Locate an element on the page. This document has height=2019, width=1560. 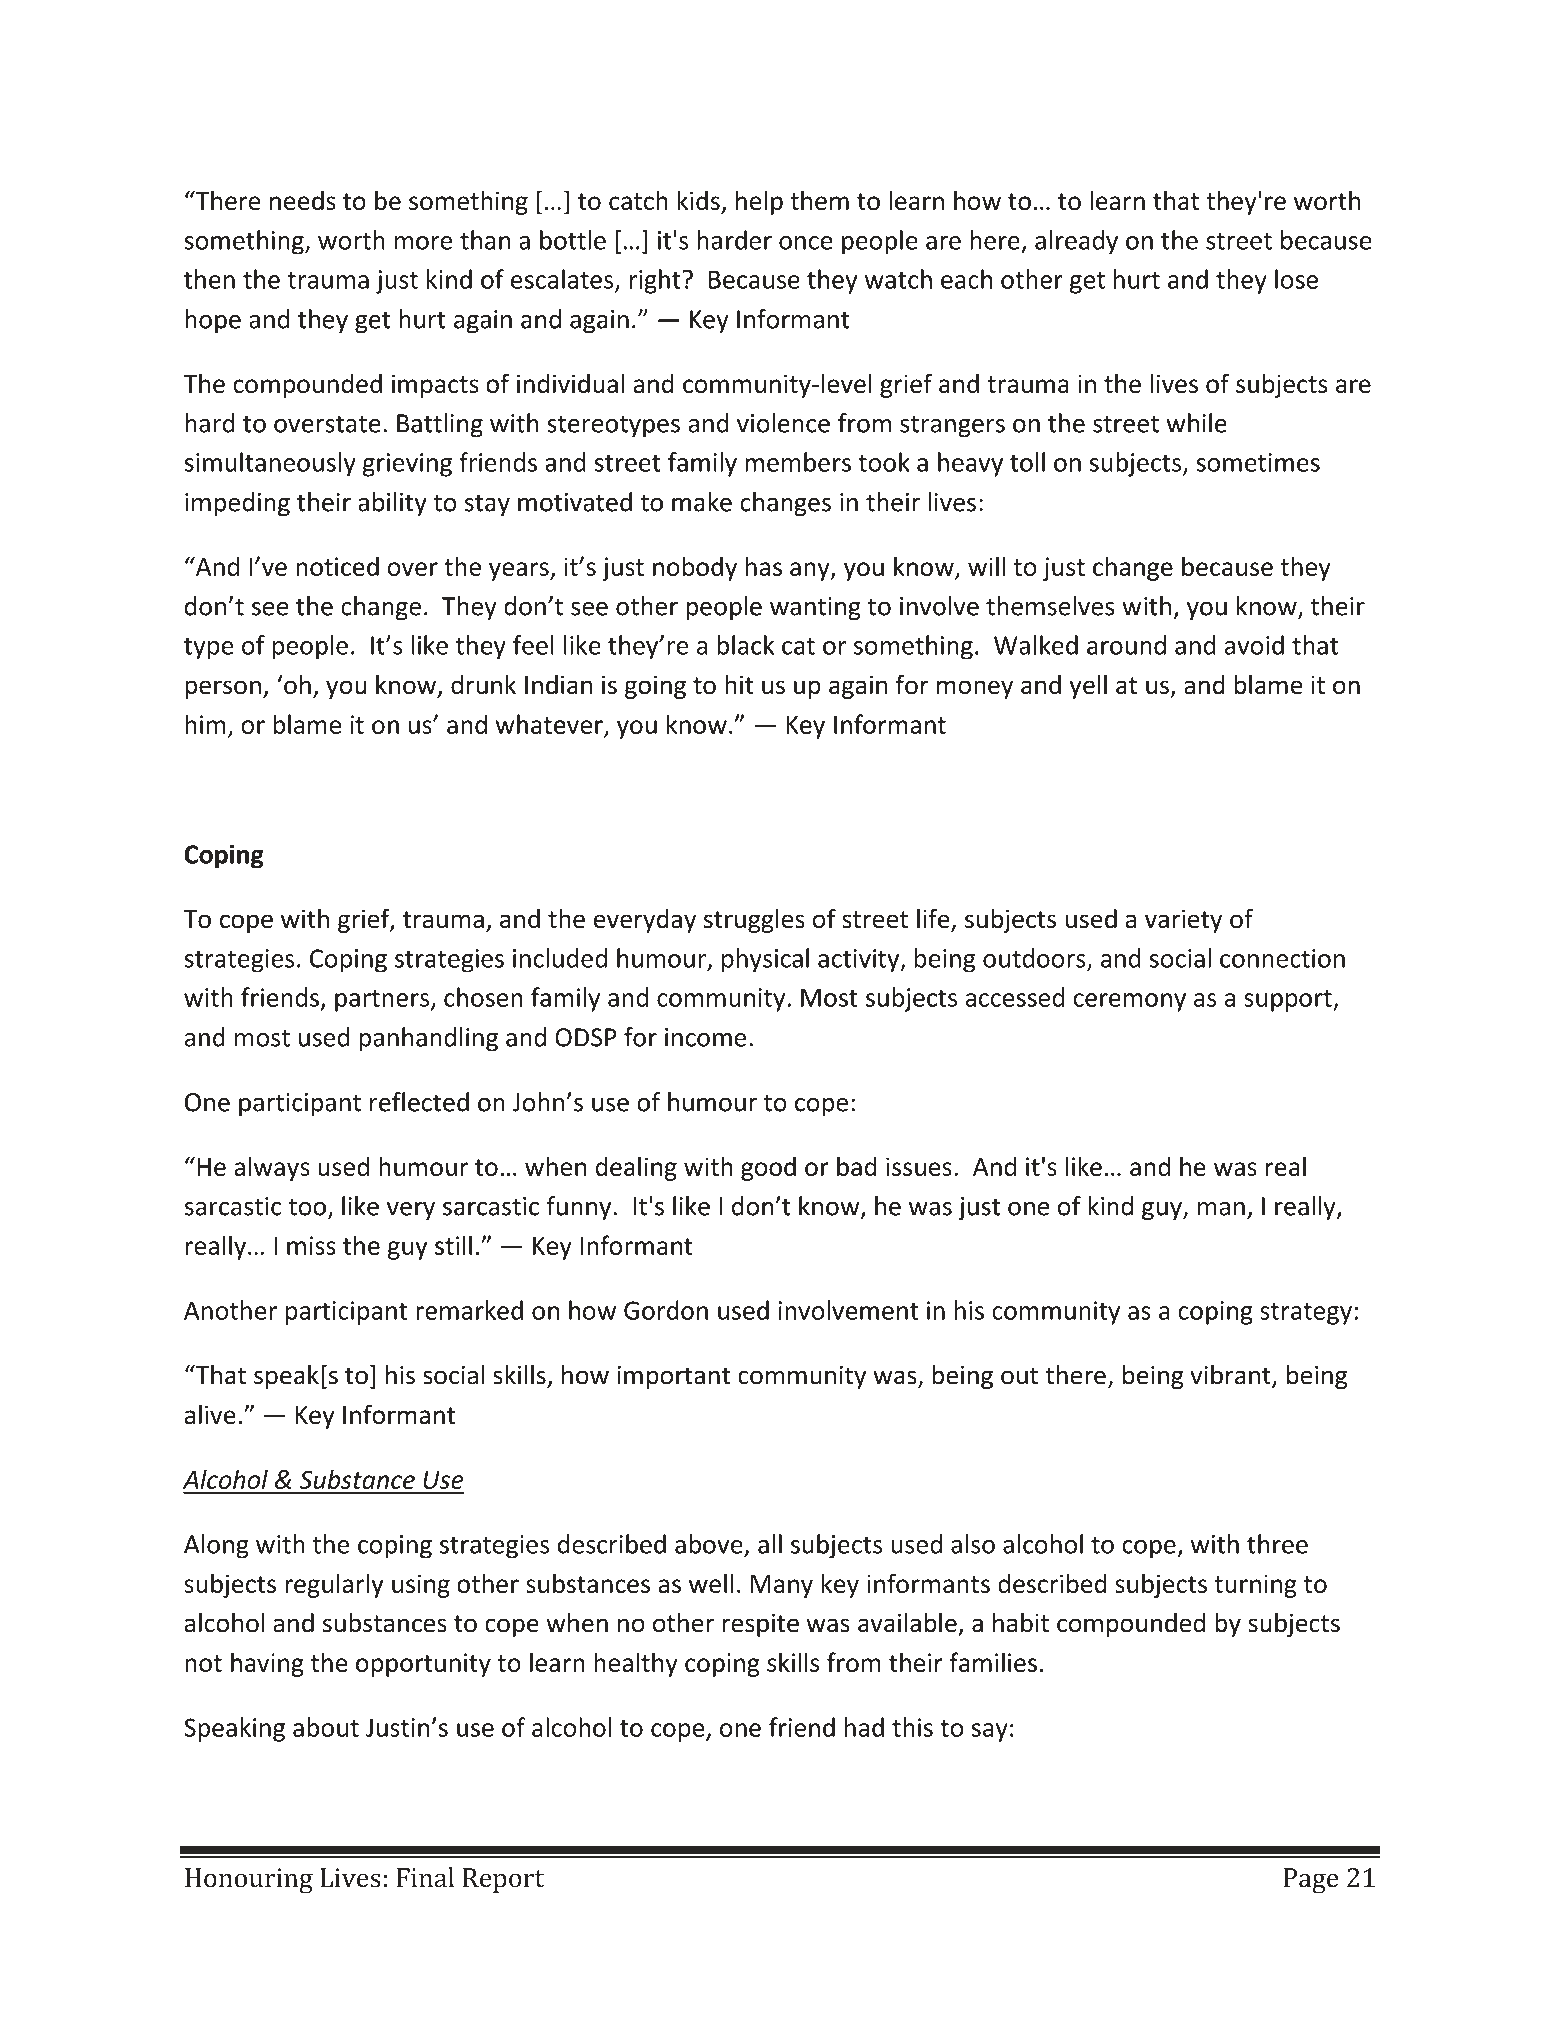
once is located at coordinates (806, 243).
